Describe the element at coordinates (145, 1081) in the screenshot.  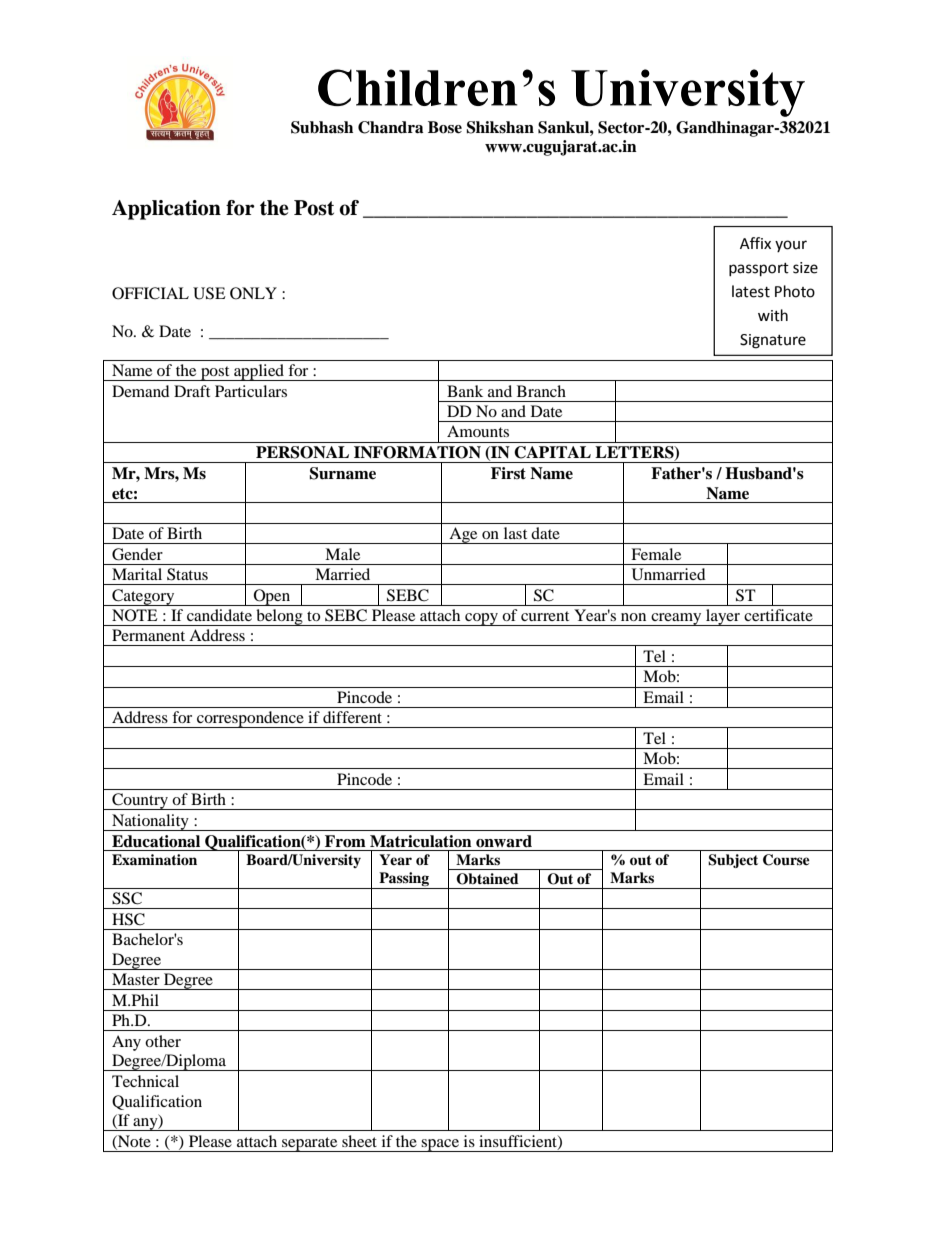
I see `Technical` at that location.
